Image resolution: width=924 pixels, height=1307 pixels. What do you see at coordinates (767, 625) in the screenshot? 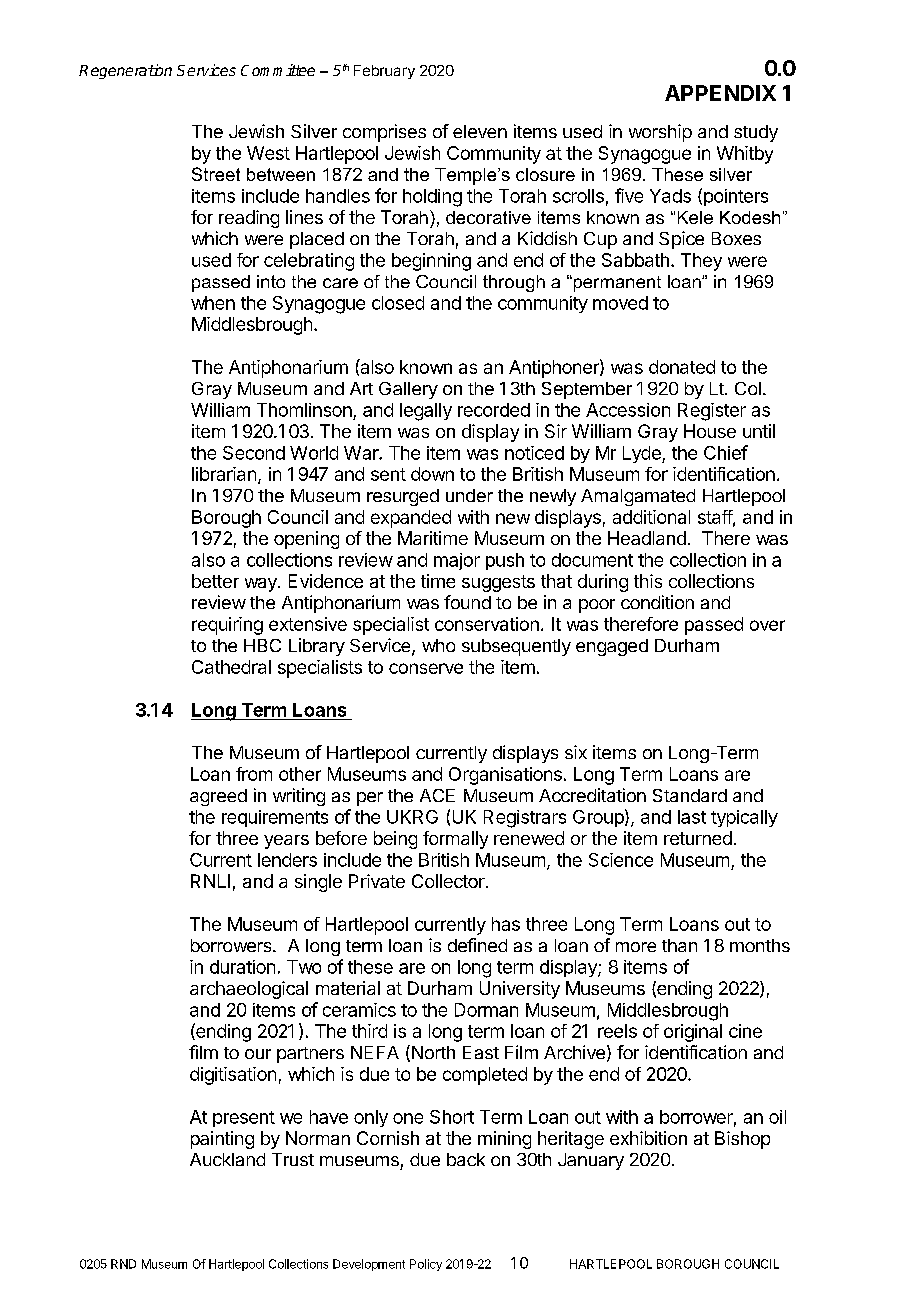
I see `over` at bounding box center [767, 625].
